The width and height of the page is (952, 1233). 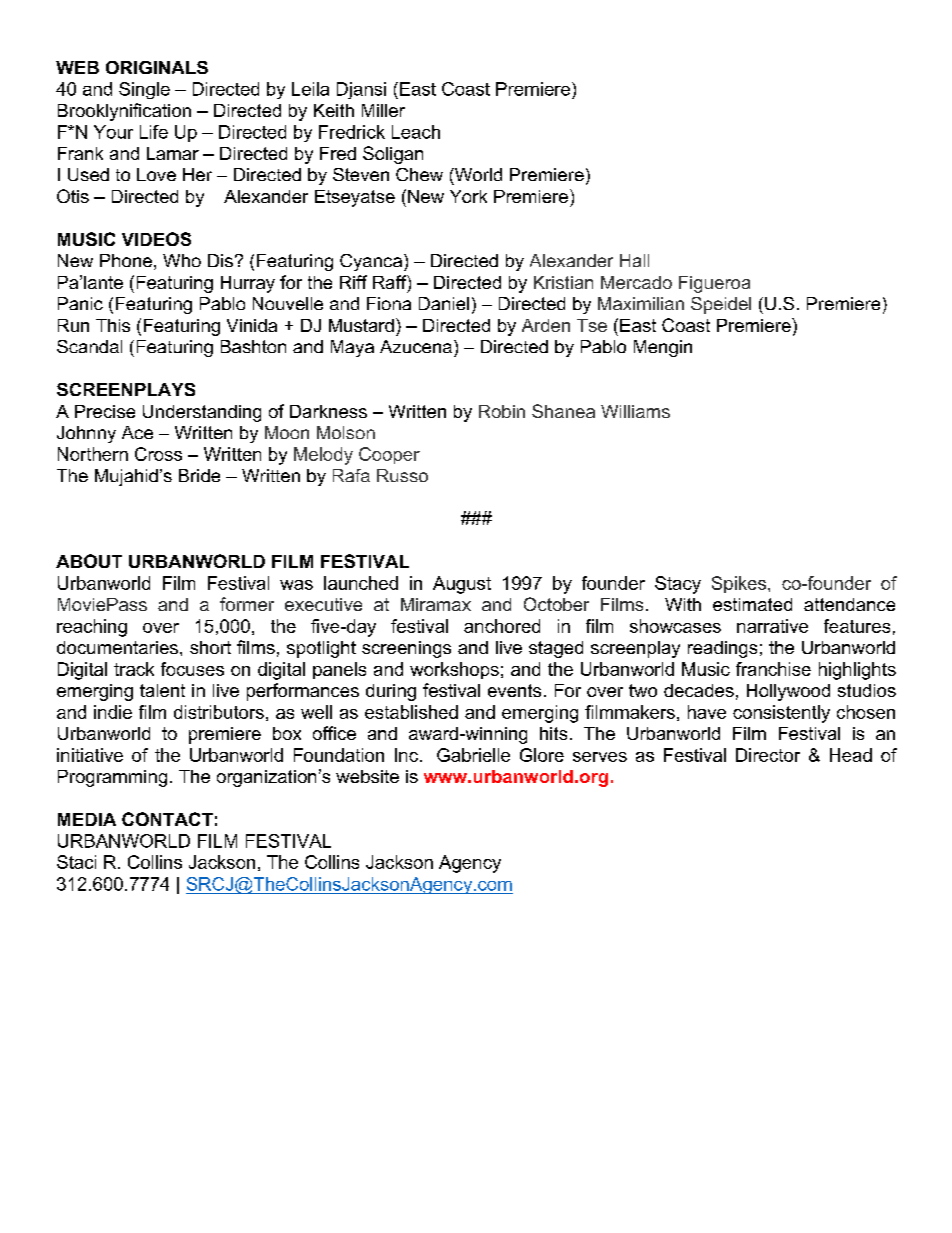 I want to click on Maximilian, so click(x=641, y=303).
